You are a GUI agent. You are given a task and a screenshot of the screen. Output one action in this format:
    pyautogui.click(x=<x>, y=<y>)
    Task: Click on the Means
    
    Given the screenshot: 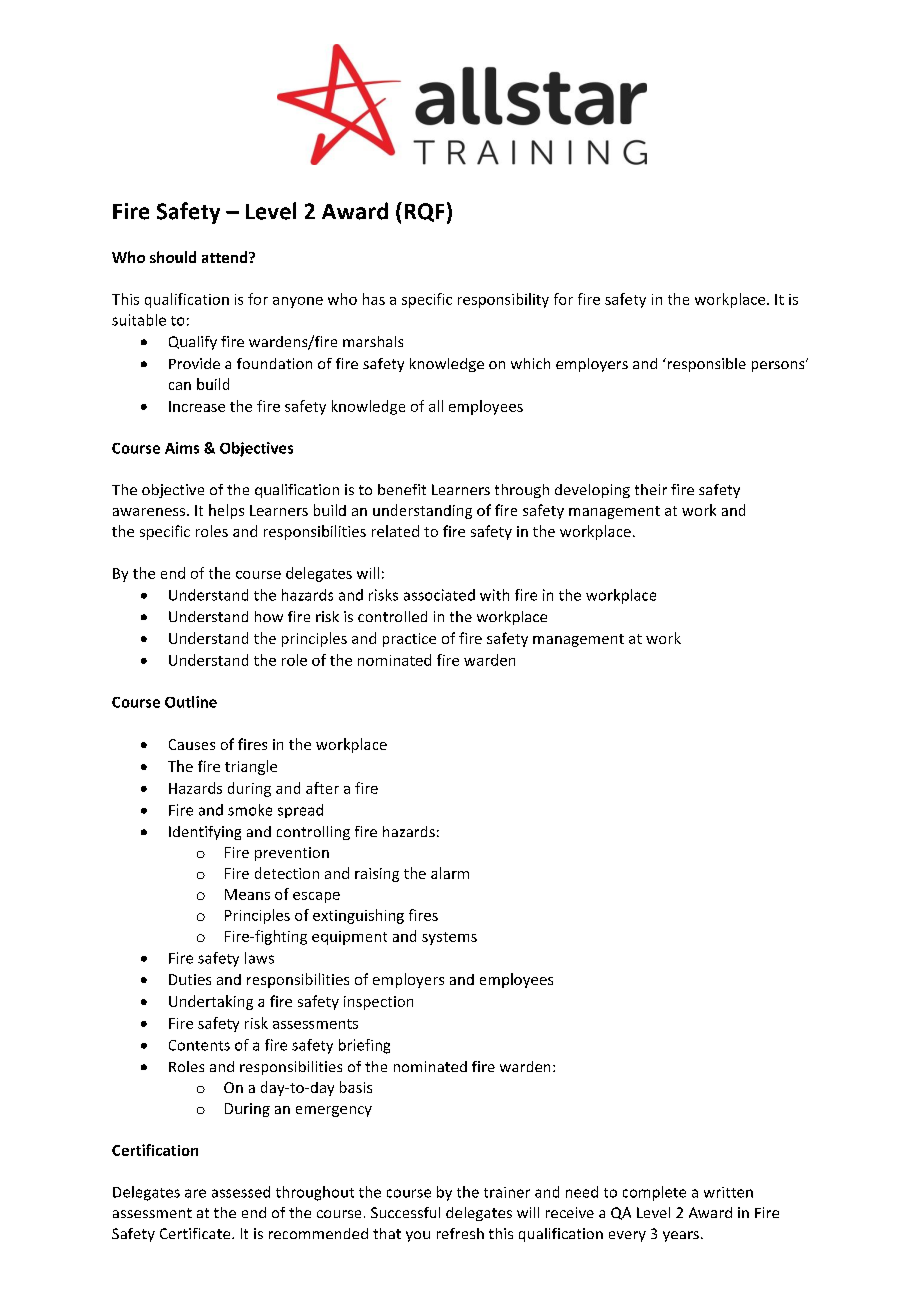 What is the action you would take?
    pyautogui.click(x=247, y=894)
